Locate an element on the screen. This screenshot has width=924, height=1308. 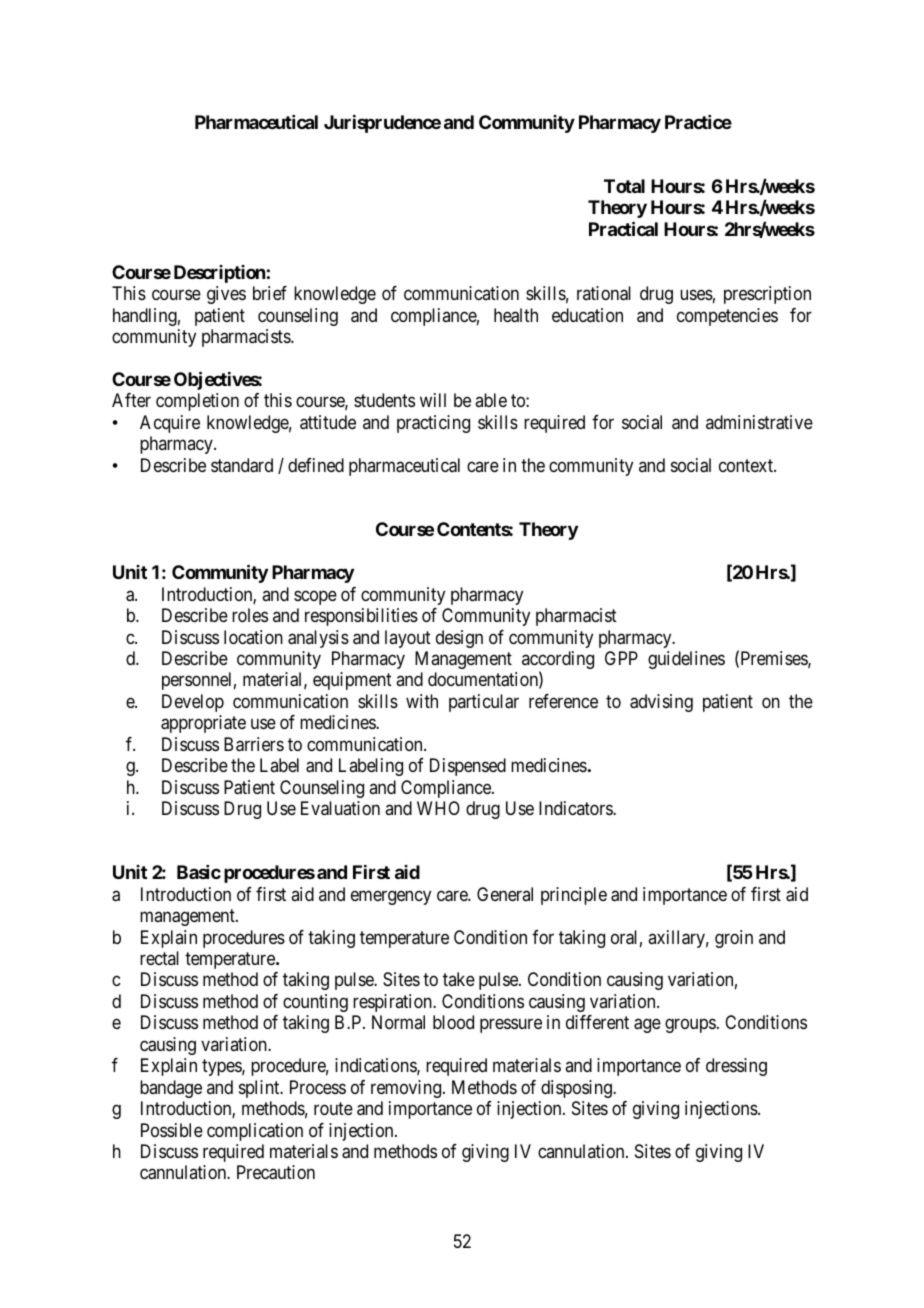
context is located at coordinates (747, 465).
